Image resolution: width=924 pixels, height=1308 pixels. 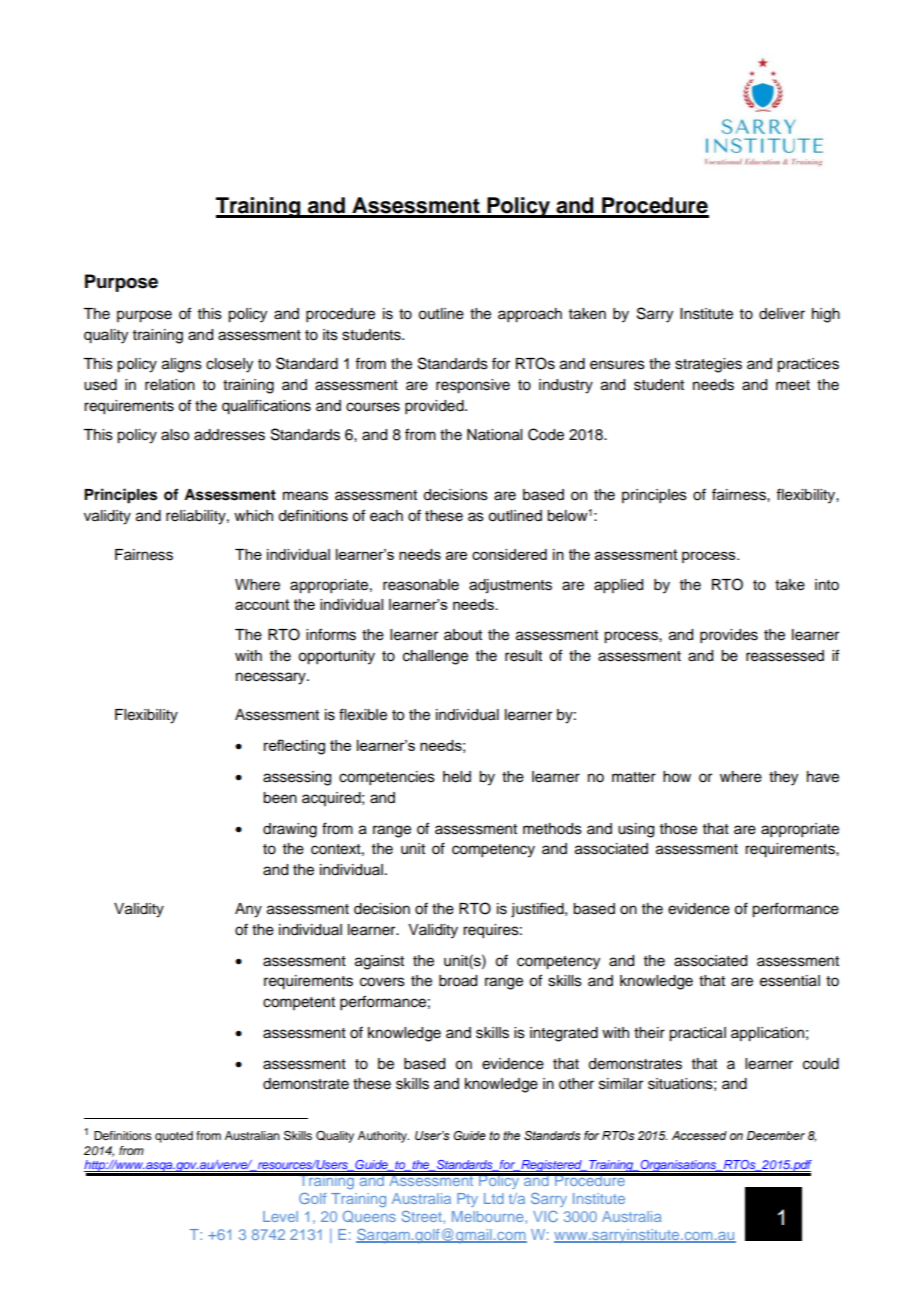 What do you see at coordinates (253, 516) in the screenshot?
I see `which` at bounding box center [253, 516].
